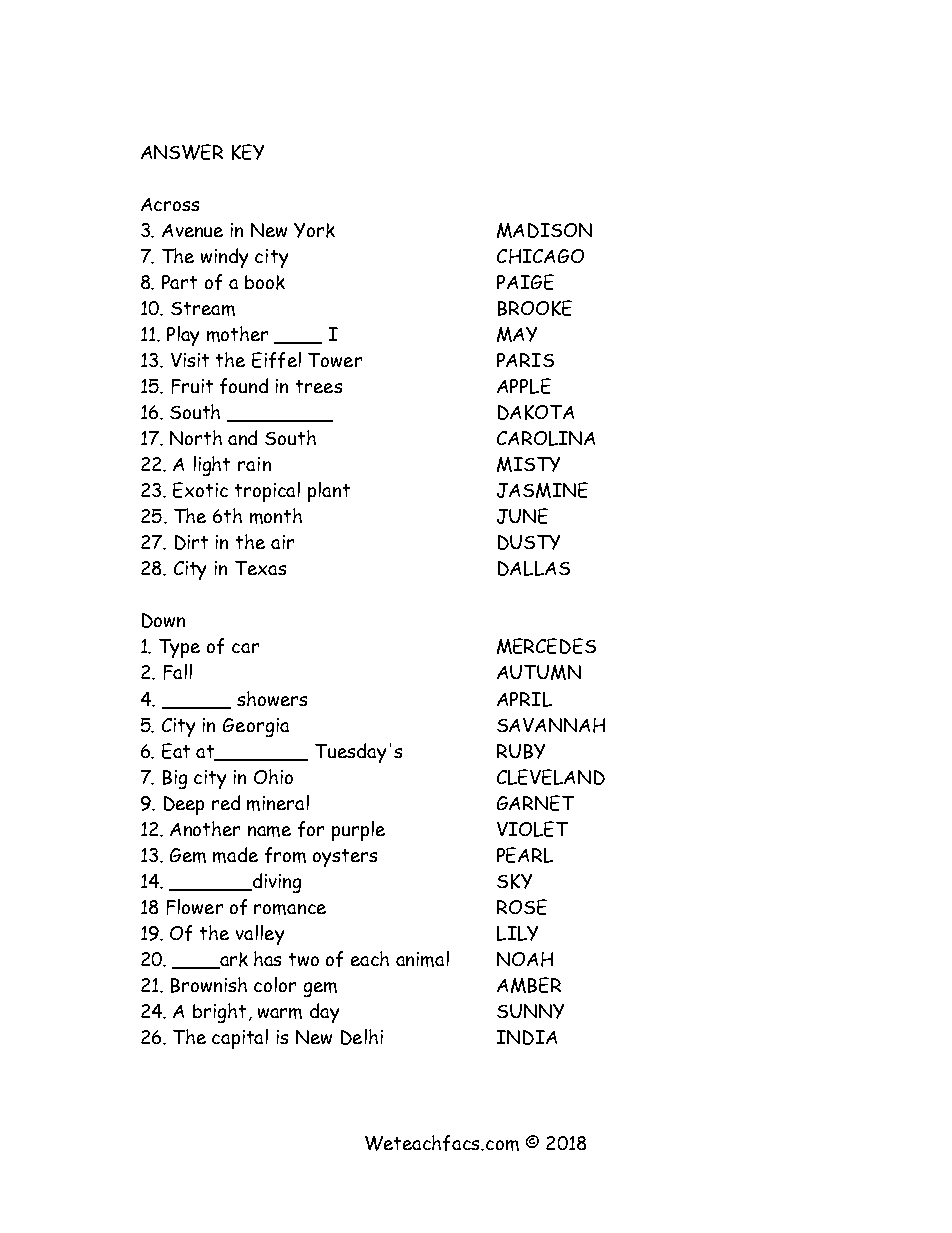  Describe the element at coordinates (314, 230) in the screenshot. I see `York` at that location.
